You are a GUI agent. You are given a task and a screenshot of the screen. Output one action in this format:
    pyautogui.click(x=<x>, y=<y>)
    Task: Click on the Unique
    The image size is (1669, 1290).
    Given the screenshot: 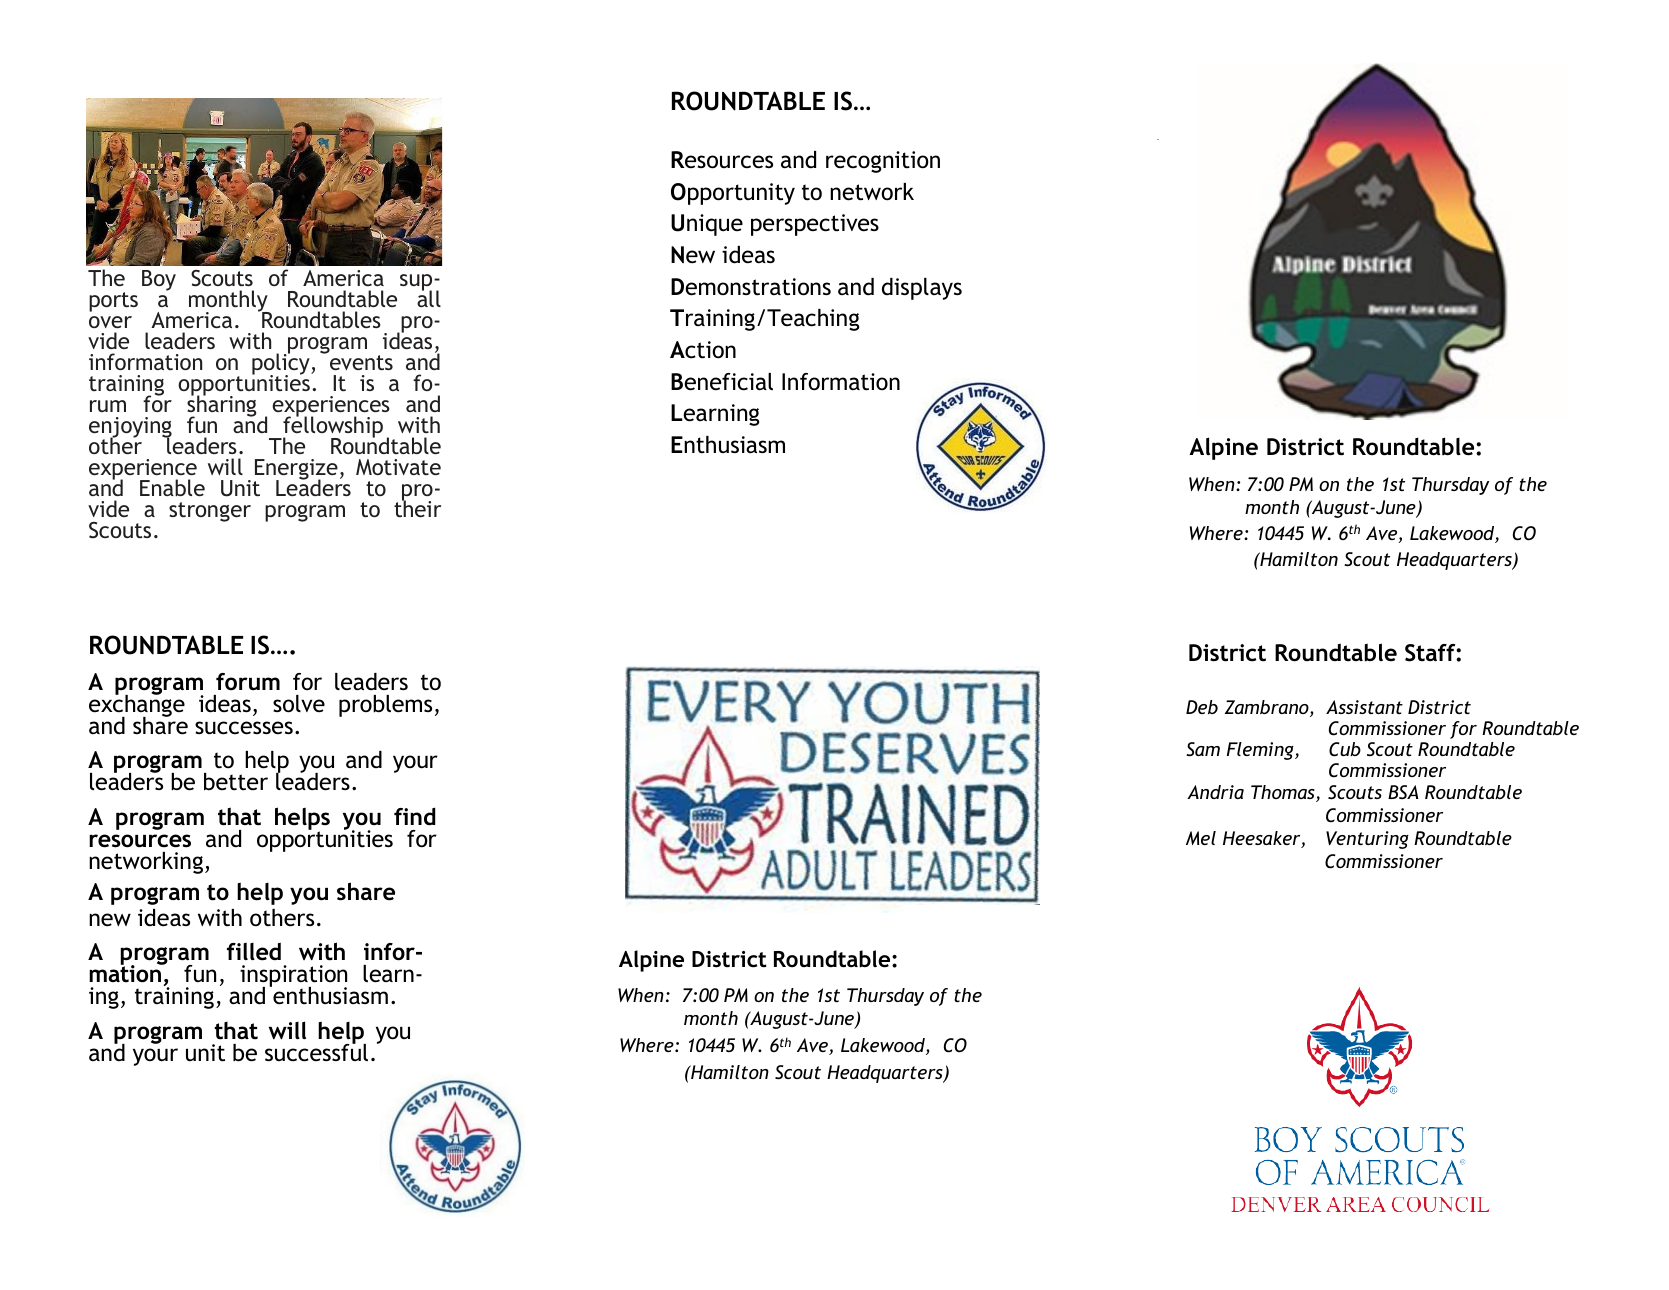 What is the action you would take?
    pyautogui.click(x=707, y=225)
